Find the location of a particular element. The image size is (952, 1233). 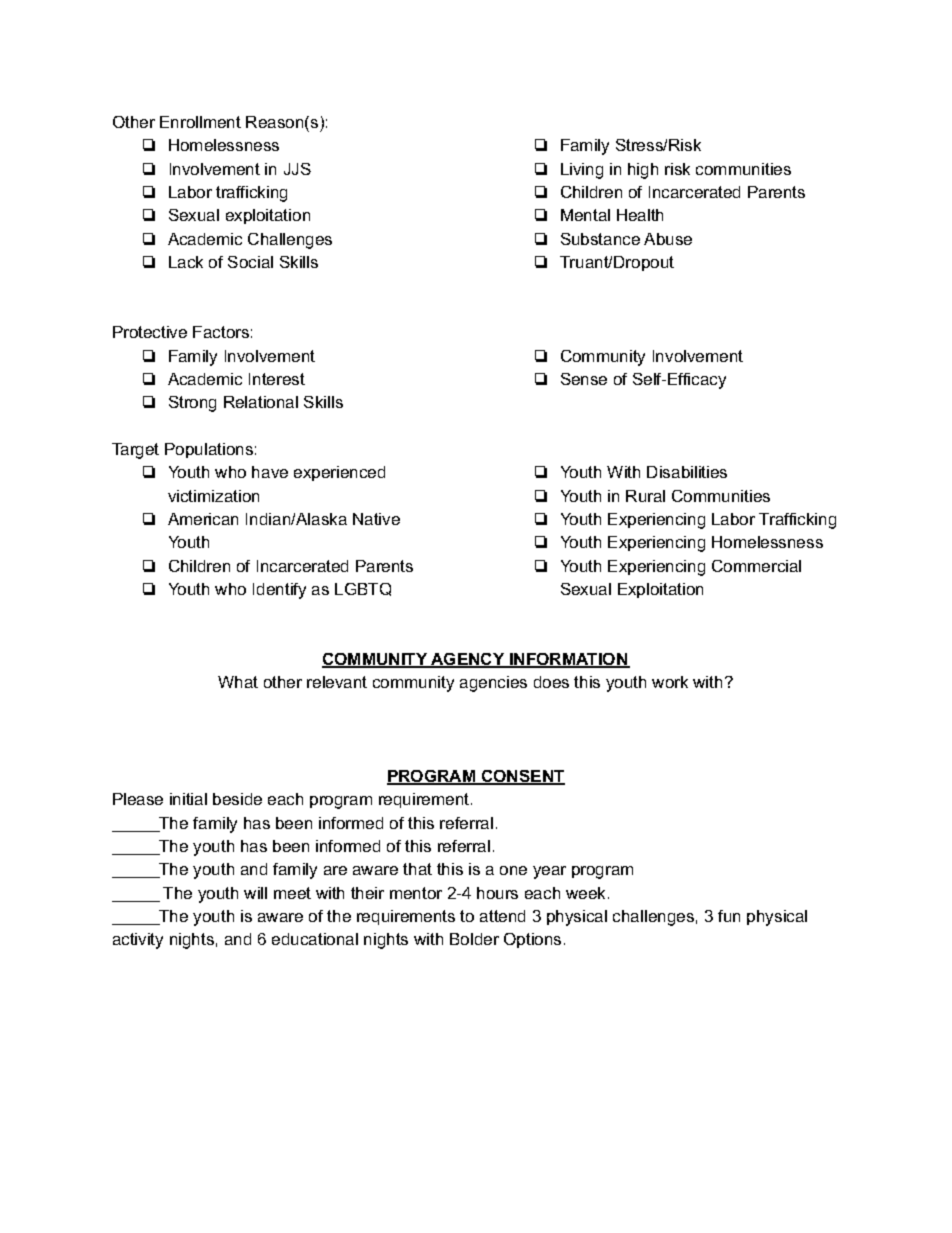

Living is located at coordinates (582, 171).
